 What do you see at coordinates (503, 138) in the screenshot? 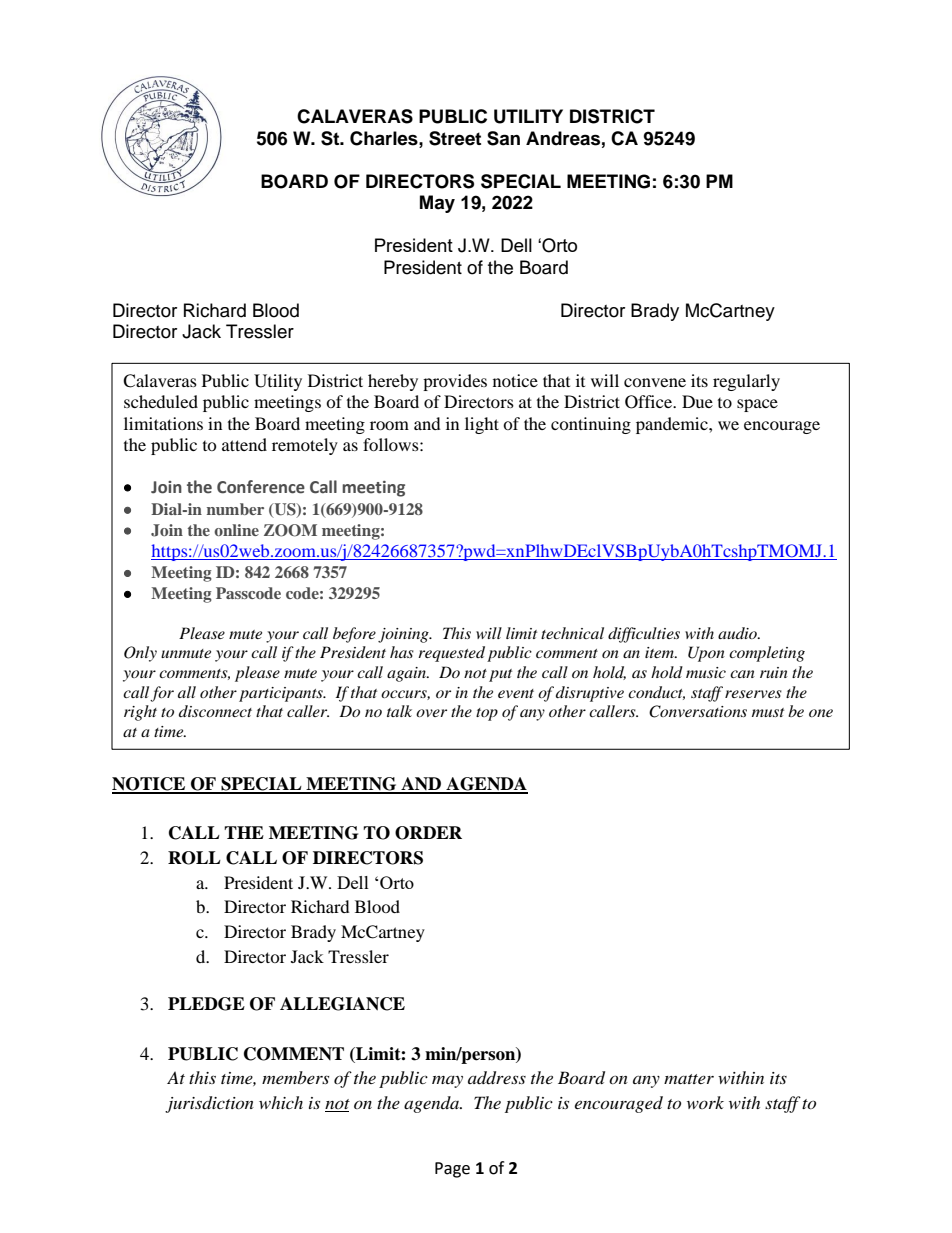
I see `San` at bounding box center [503, 138].
